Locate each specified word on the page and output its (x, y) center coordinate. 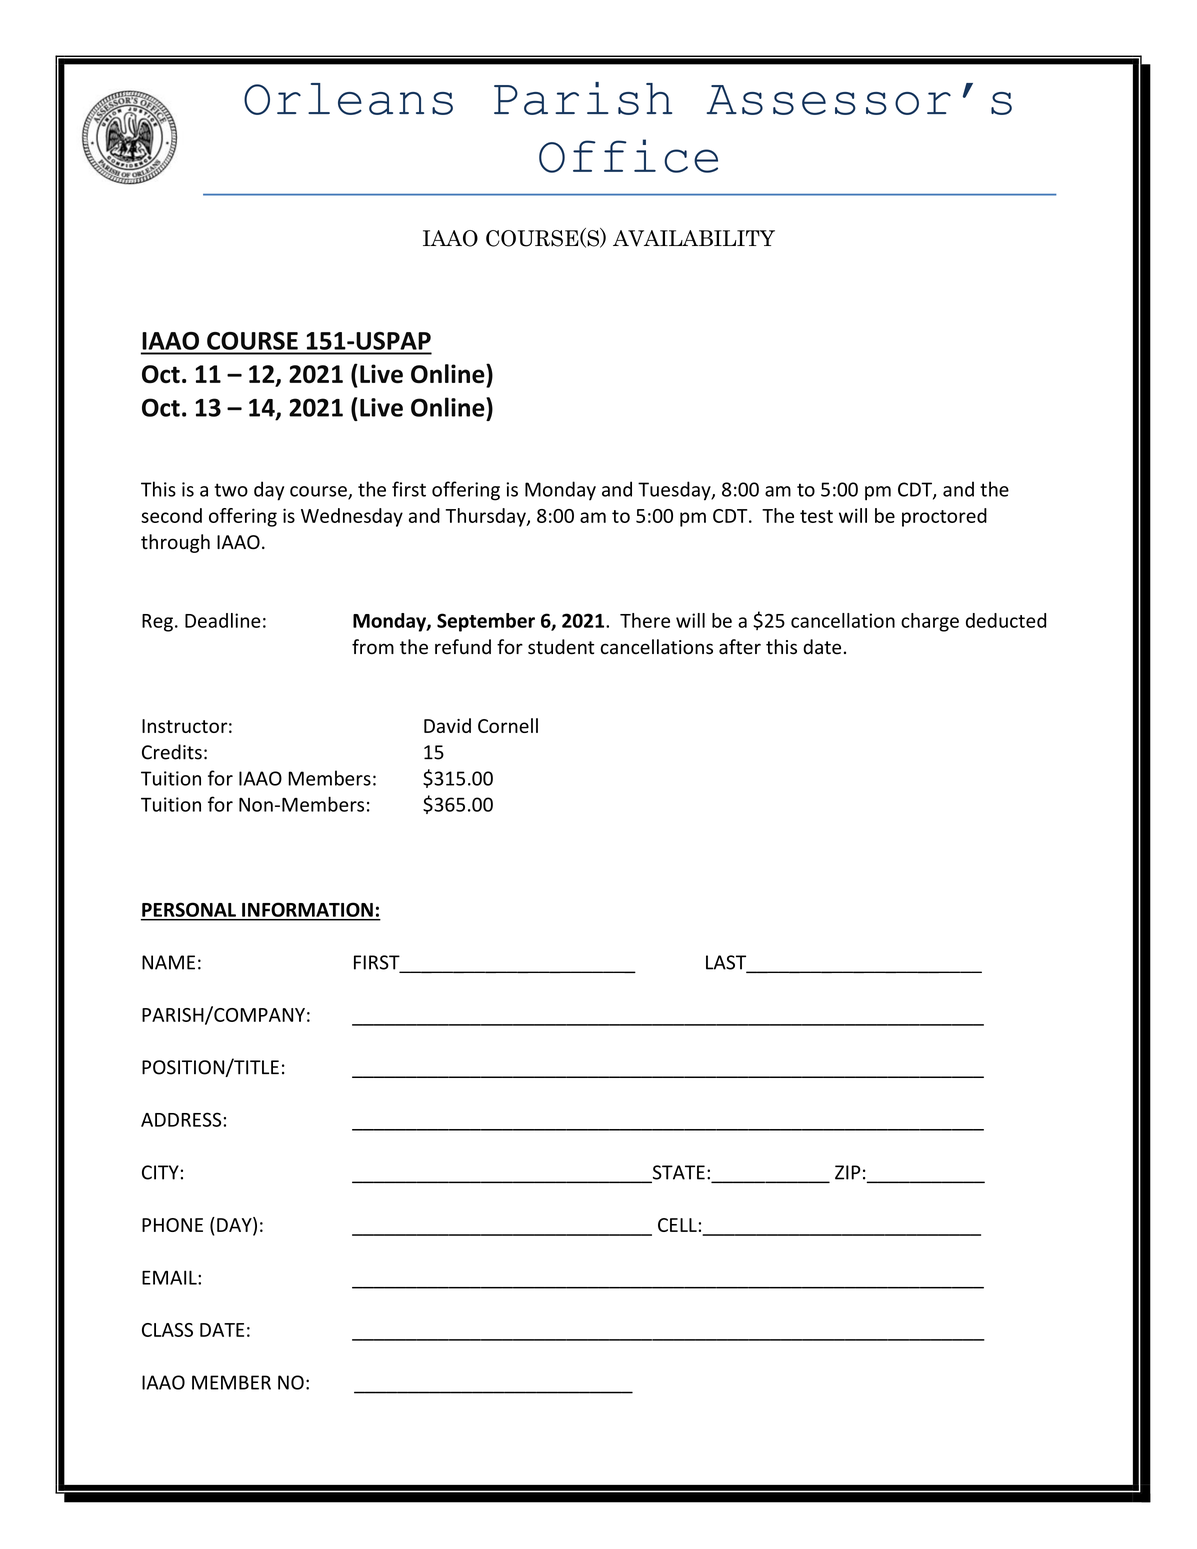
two (231, 490)
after (740, 647)
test (816, 516)
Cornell (508, 725)
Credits (172, 752)
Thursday (487, 517)
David (447, 725)
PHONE (172, 1225)
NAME (168, 962)
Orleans (348, 99)
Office (628, 156)
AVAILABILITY (694, 238)
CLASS (167, 1330)
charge (930, 622)
